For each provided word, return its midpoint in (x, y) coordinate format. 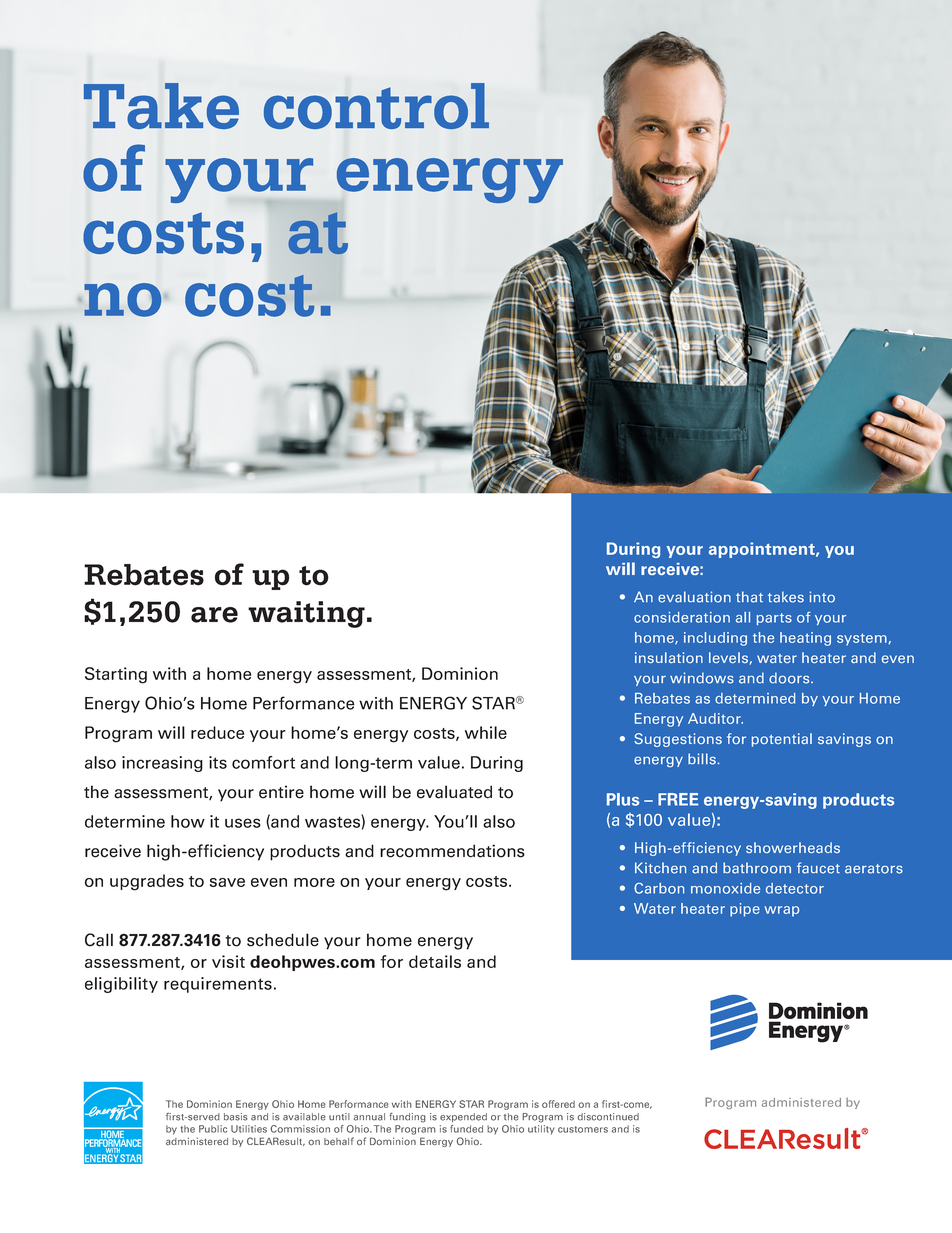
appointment (763, 550)
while (486, 732)
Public (213, 1129)
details (435, 961)
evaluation (694, 597)
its (218, 762)
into (822, 597)
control (376, 106)
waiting (306, 614)
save (227, 882)
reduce (217, 732)
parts (774, 619)
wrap (781, 911)
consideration (682, 617)
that (749, 597)
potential (782, 740)
